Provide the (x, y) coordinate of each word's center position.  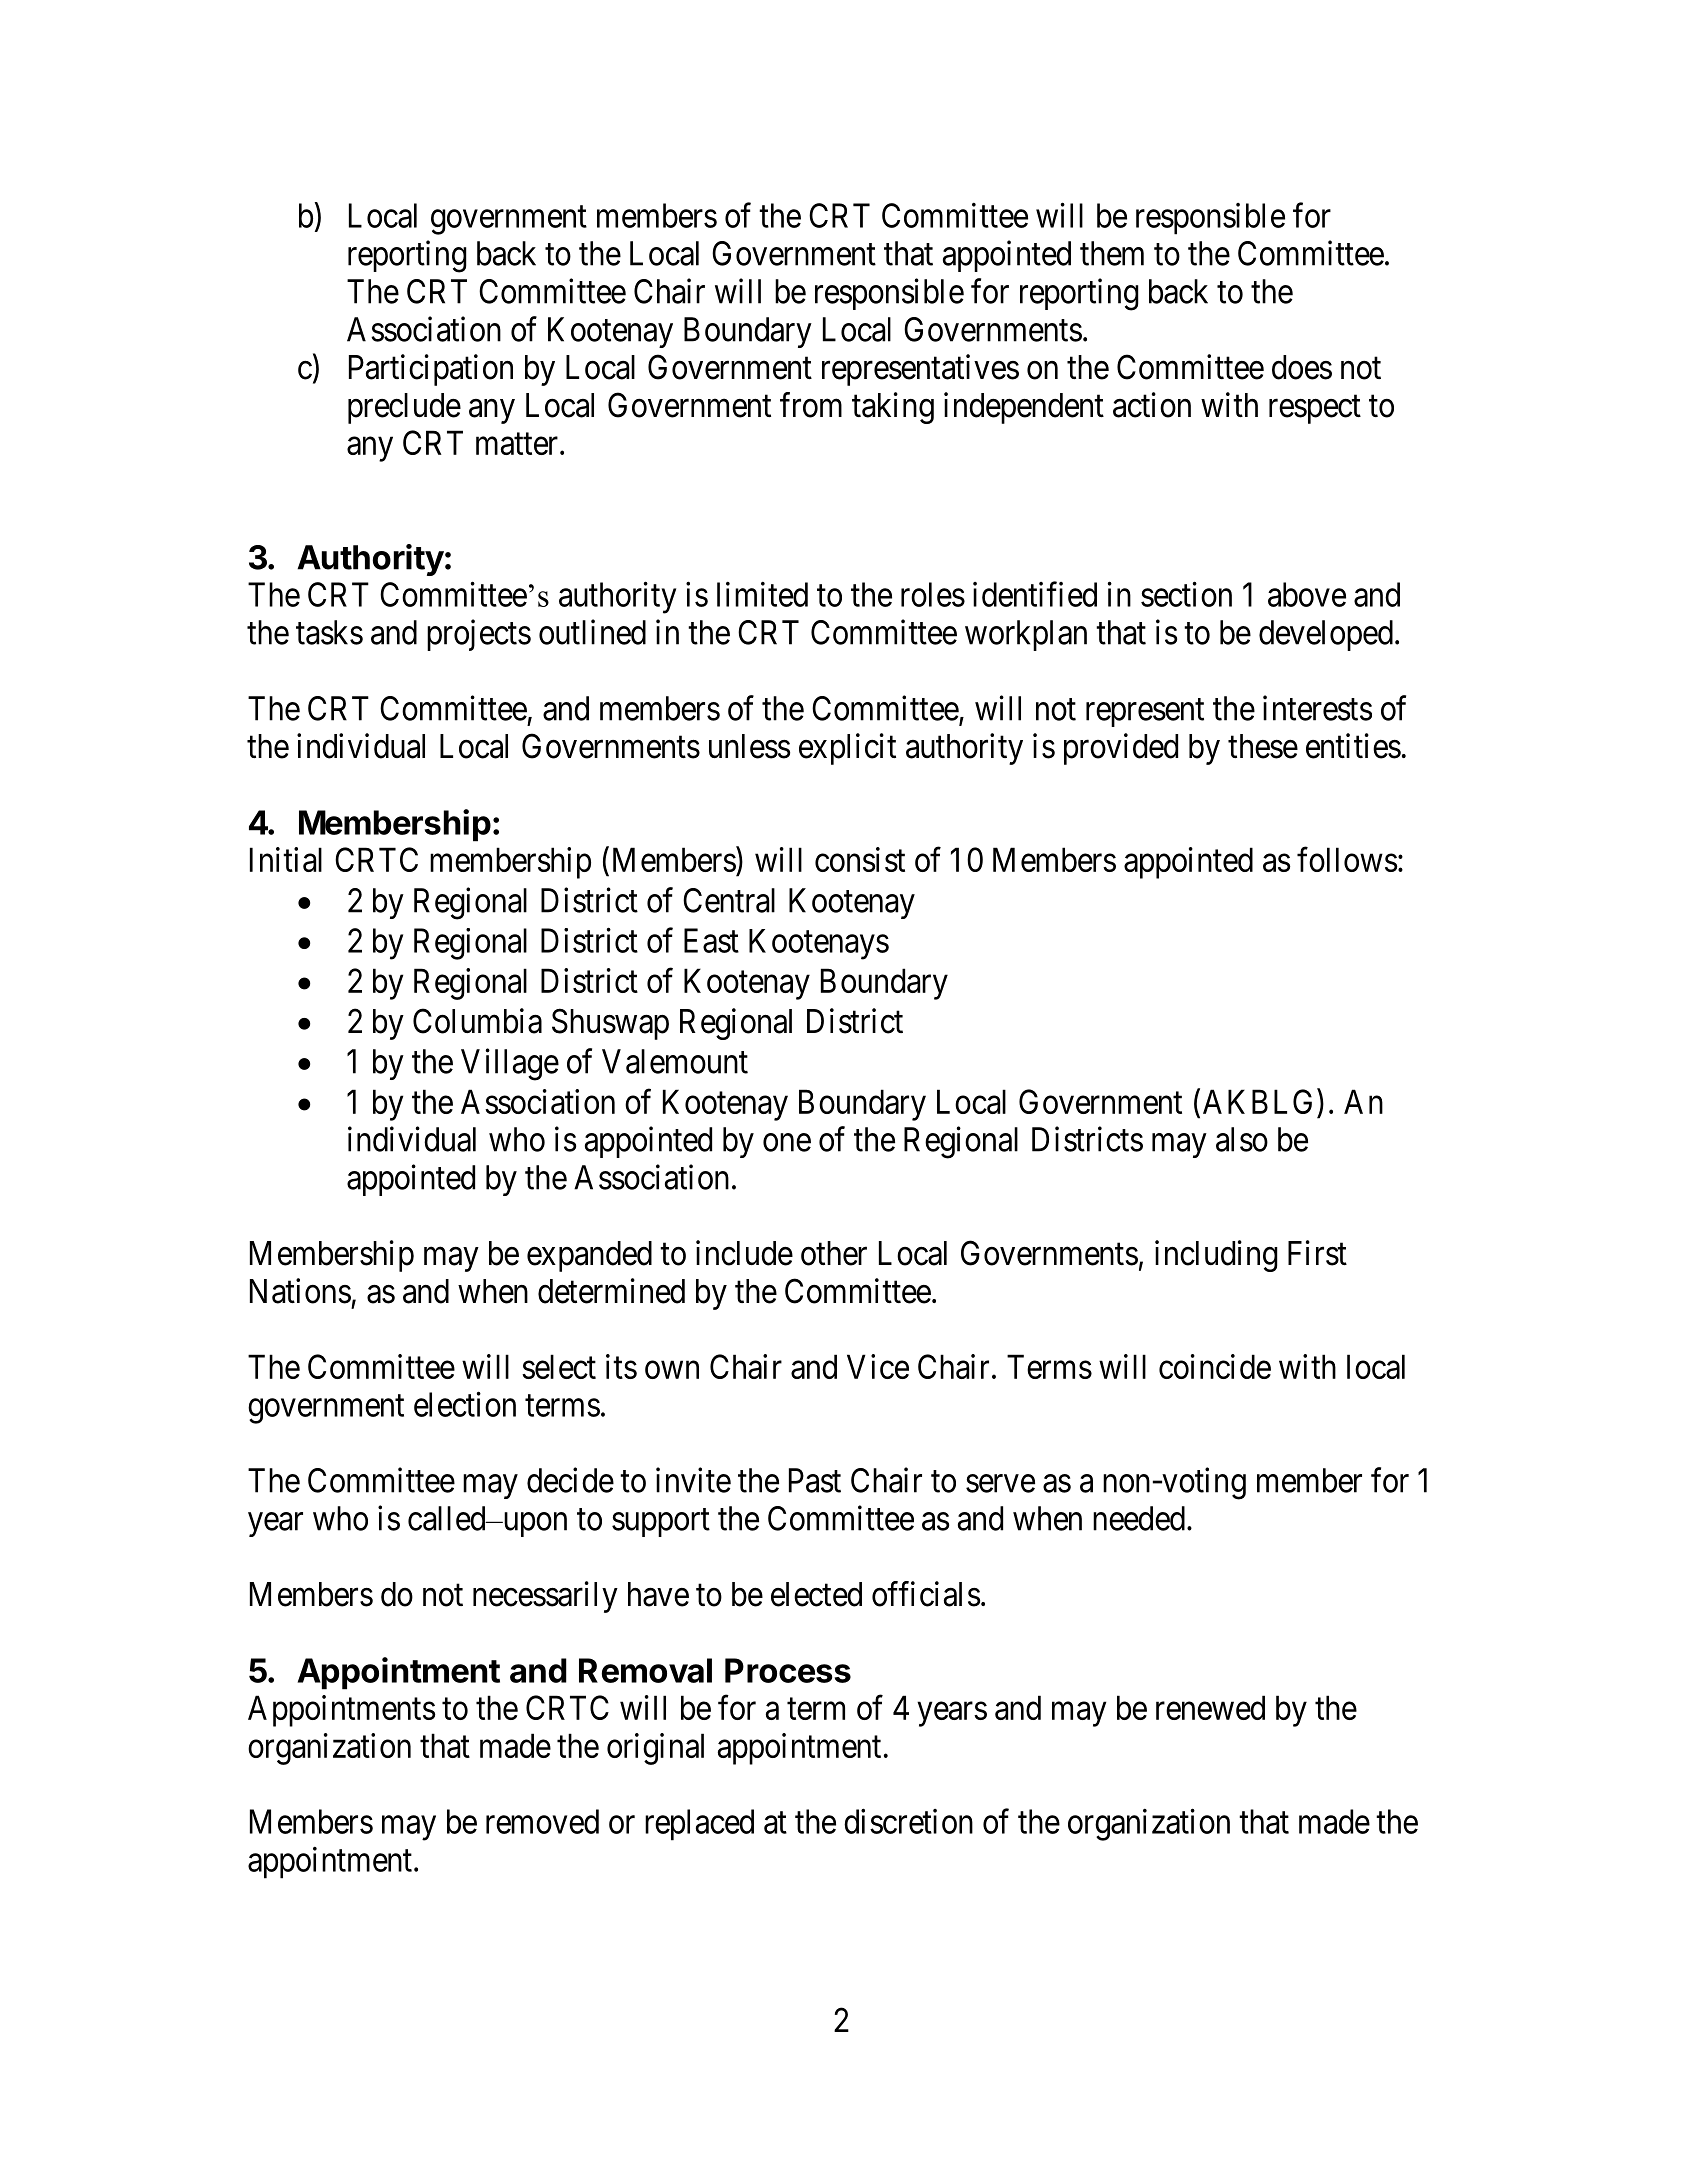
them (1112, 253)
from (811, 405)
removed (542, 1821)
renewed (1210, 1707)
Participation (431, 370)
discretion (908, 1821)
